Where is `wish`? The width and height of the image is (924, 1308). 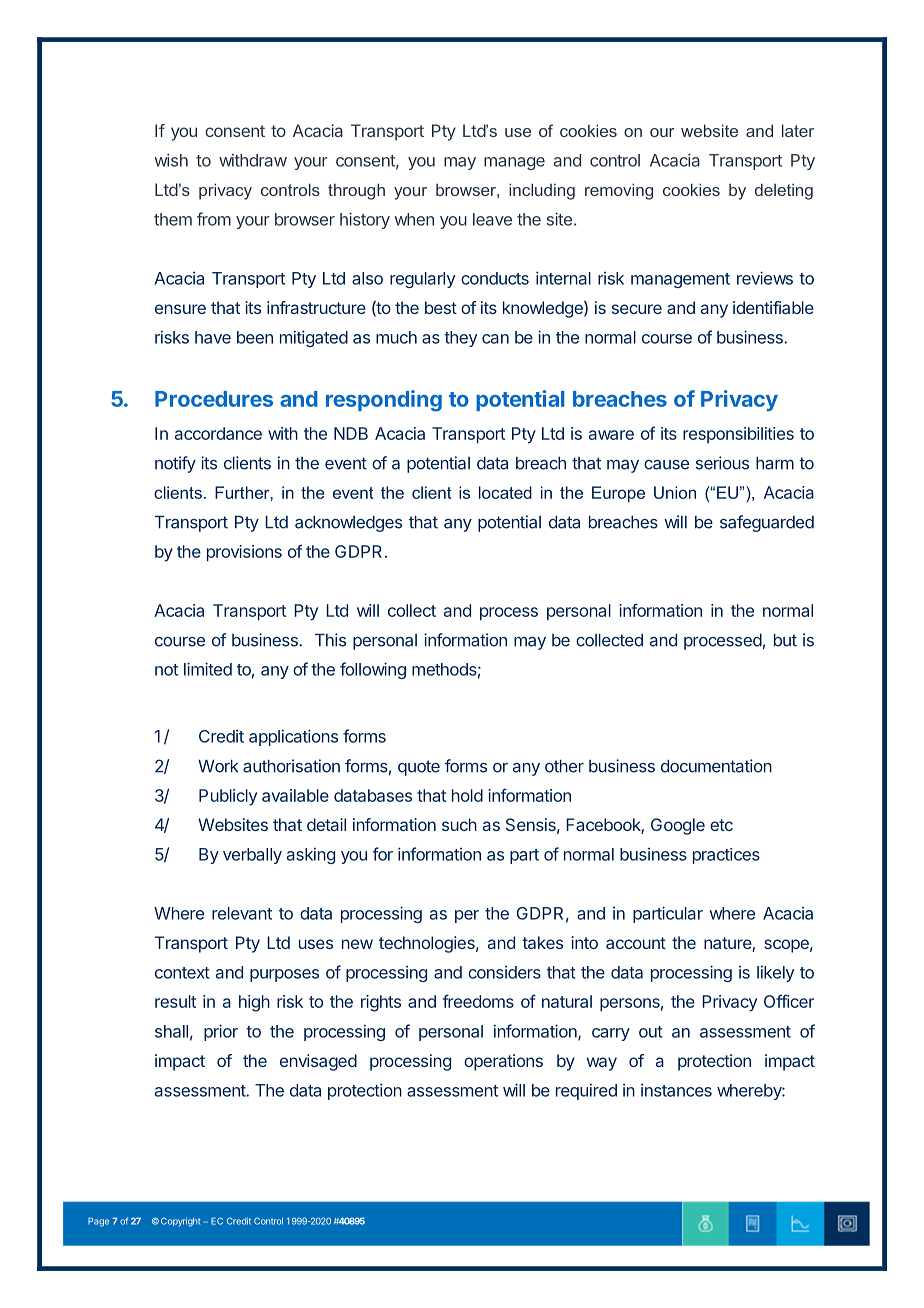 wish is located at coordinates (171, 160).
